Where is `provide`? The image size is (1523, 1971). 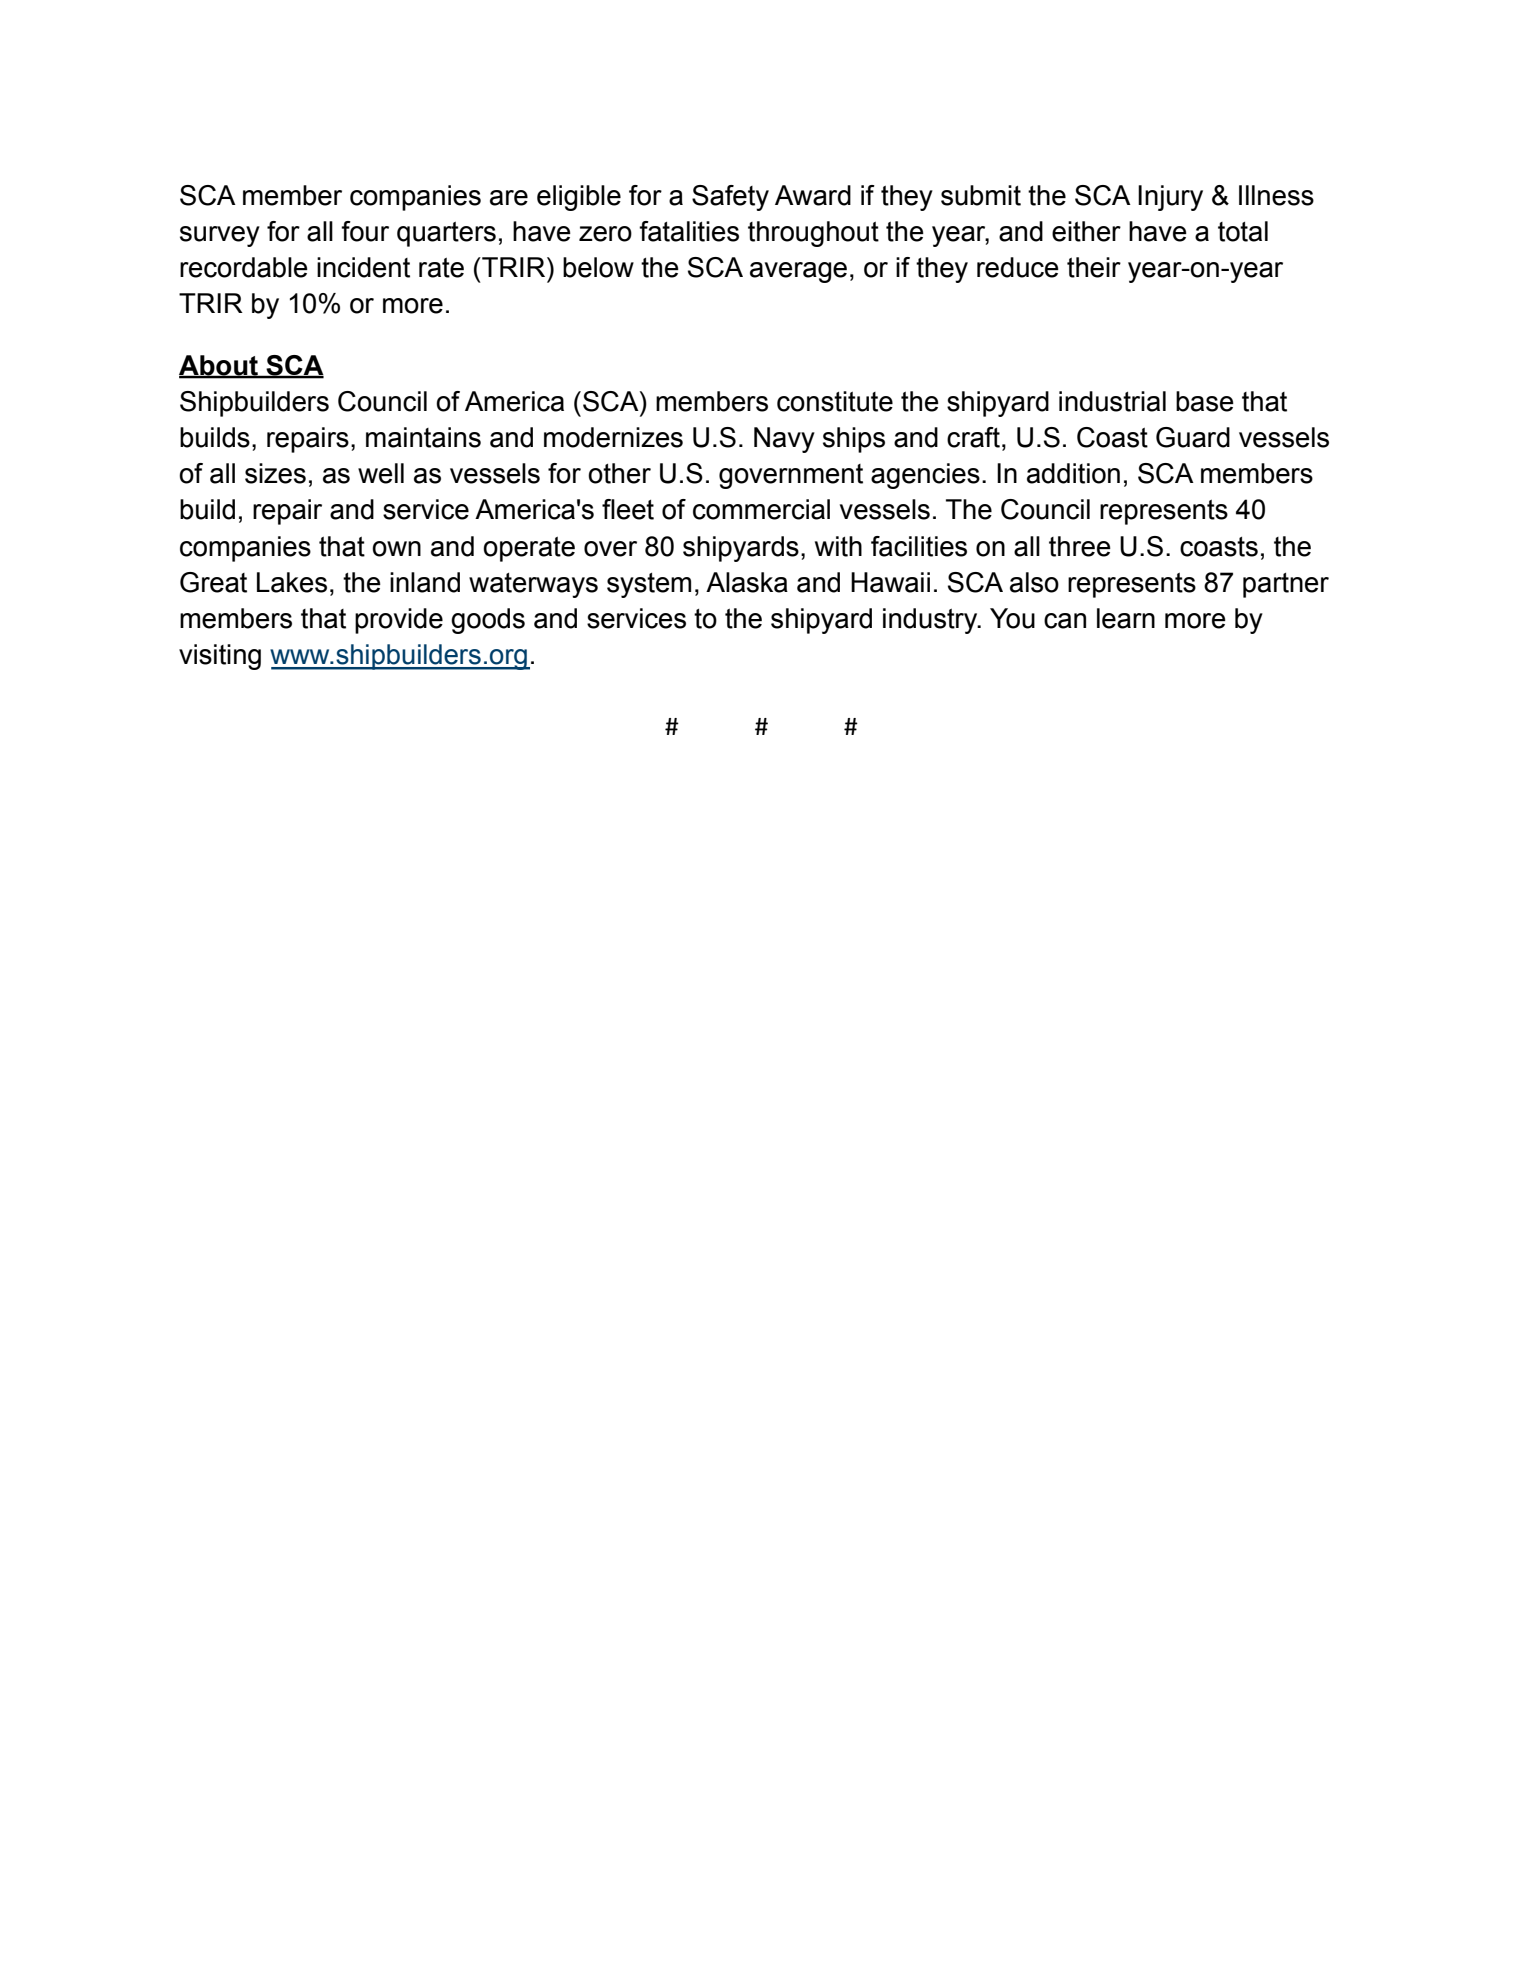
provide is located at coordinates (399, 621).
